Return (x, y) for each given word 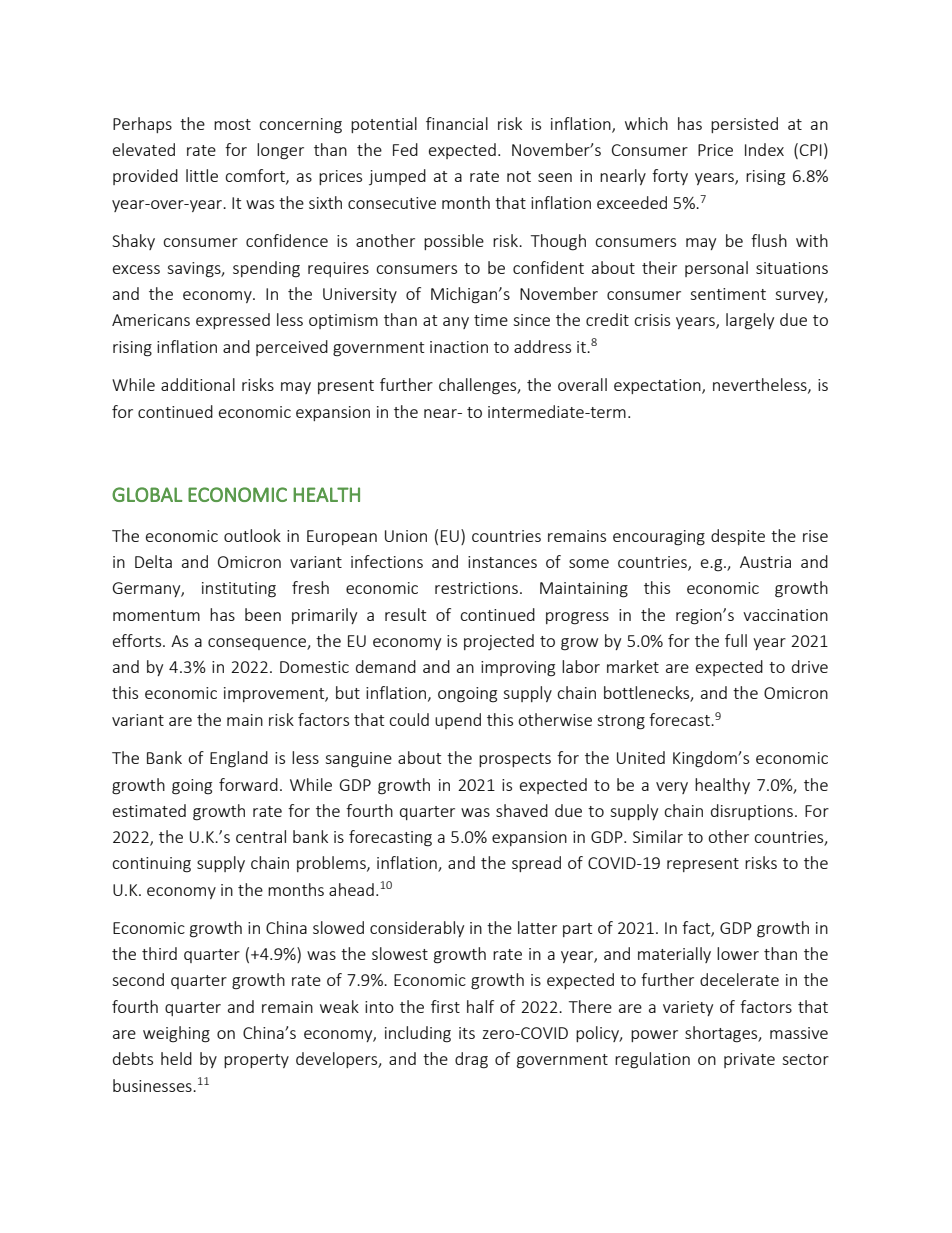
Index (764, 149)
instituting (239, 590)
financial (457, 123)
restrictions (476, 588)
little (202, 175)
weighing (176, 1034)
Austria (765, 562)
